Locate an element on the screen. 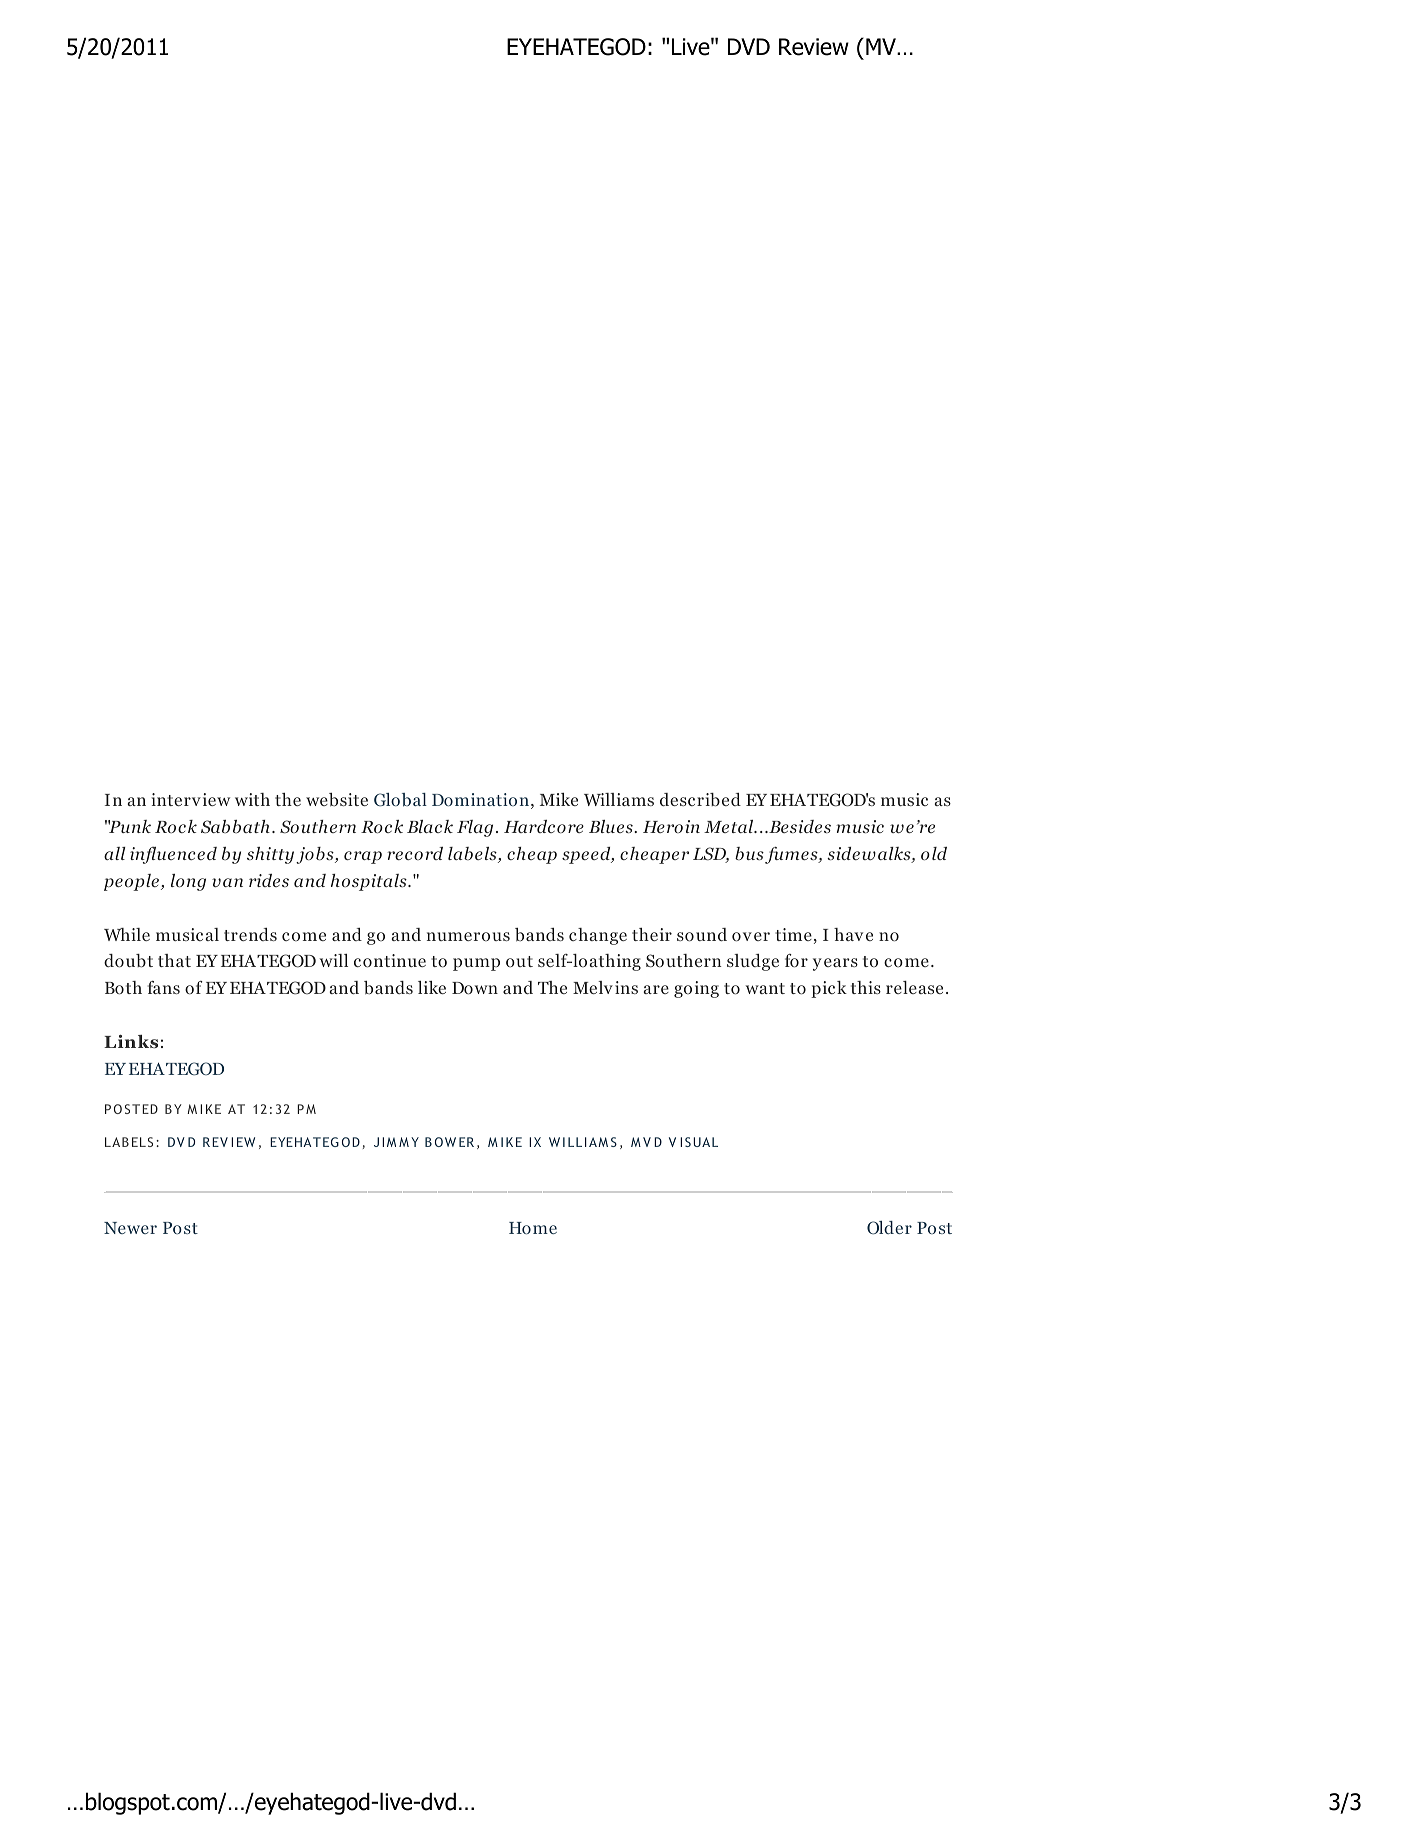 This screenshot has width=1428, height=1848. described is located at coordinates (700, 799).
